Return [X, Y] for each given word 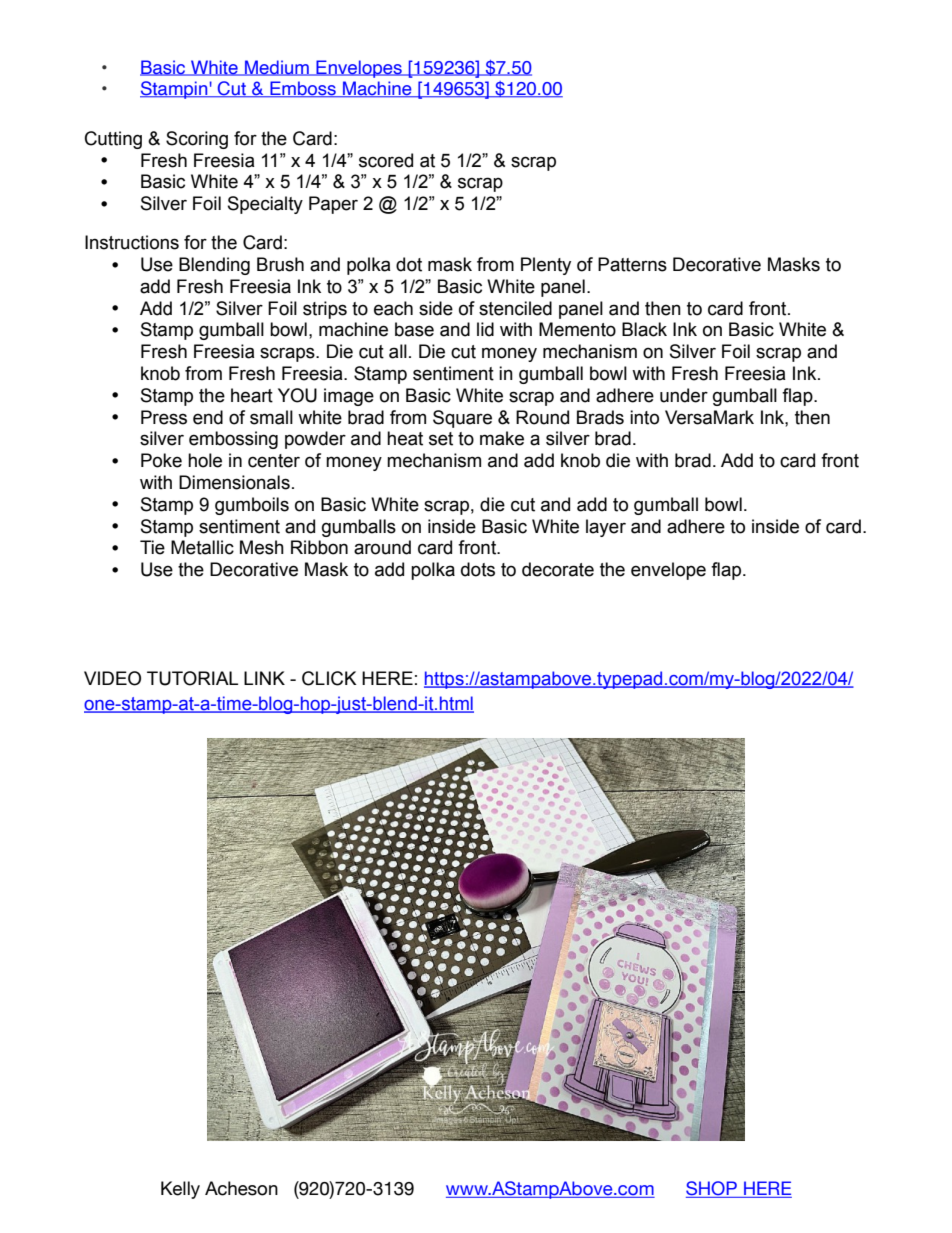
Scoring [197, 140]
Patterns [632, 264]
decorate [558, 569]
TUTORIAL [192, 678]
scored [386, 160]
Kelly [180, 1190]
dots [478, 569]
